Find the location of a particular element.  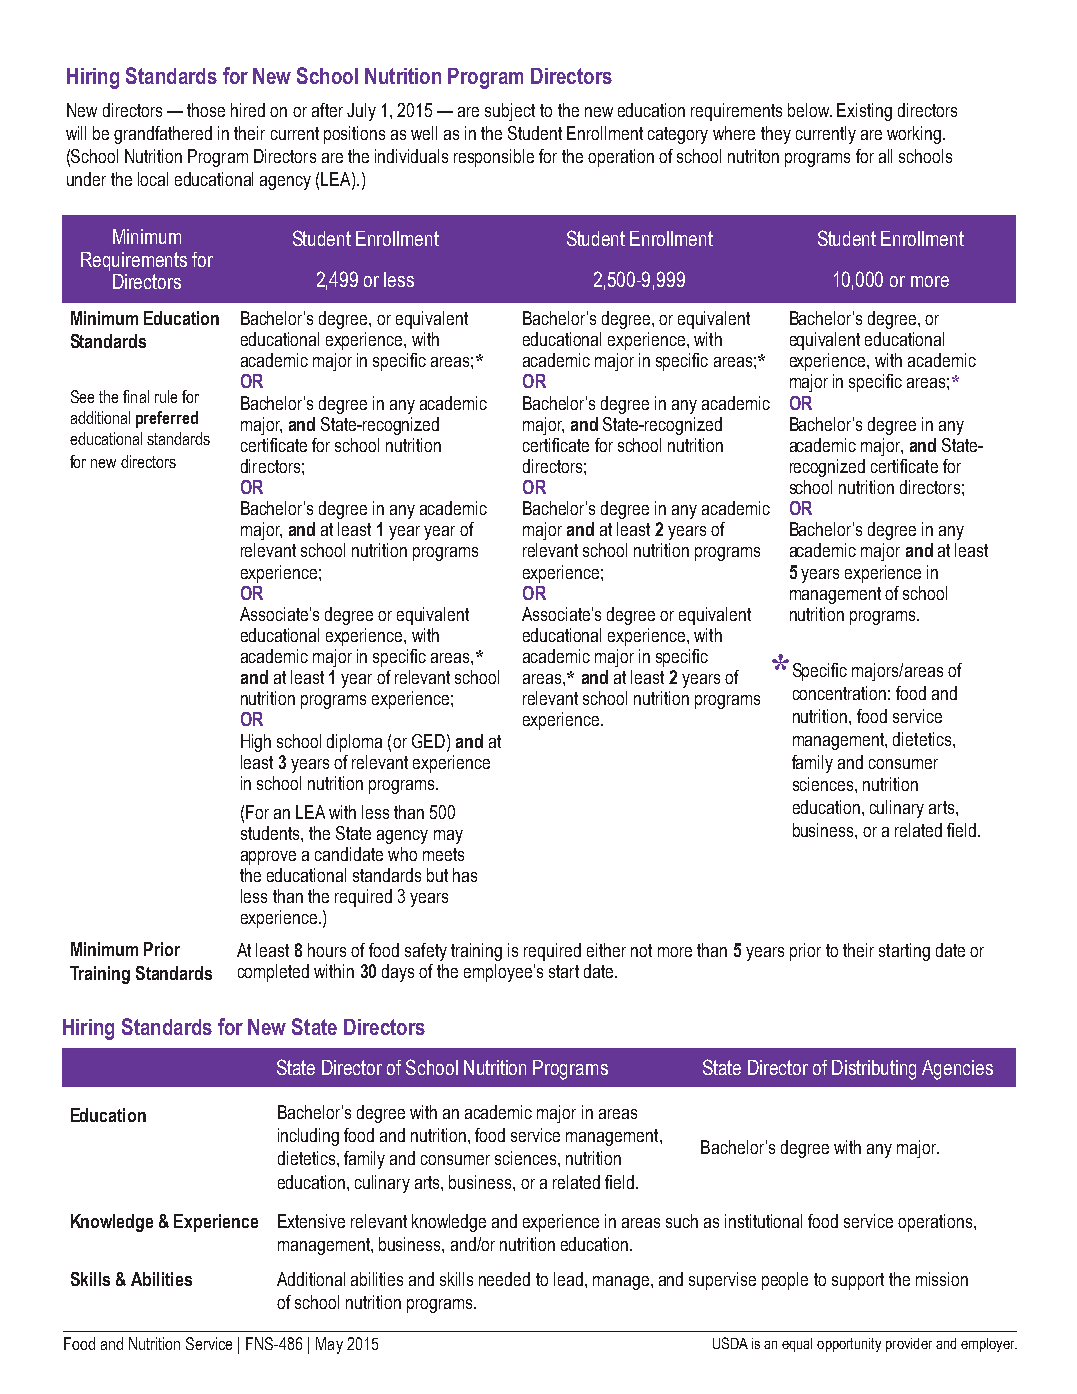

Distributing is located at coordinates (874, 1070).
